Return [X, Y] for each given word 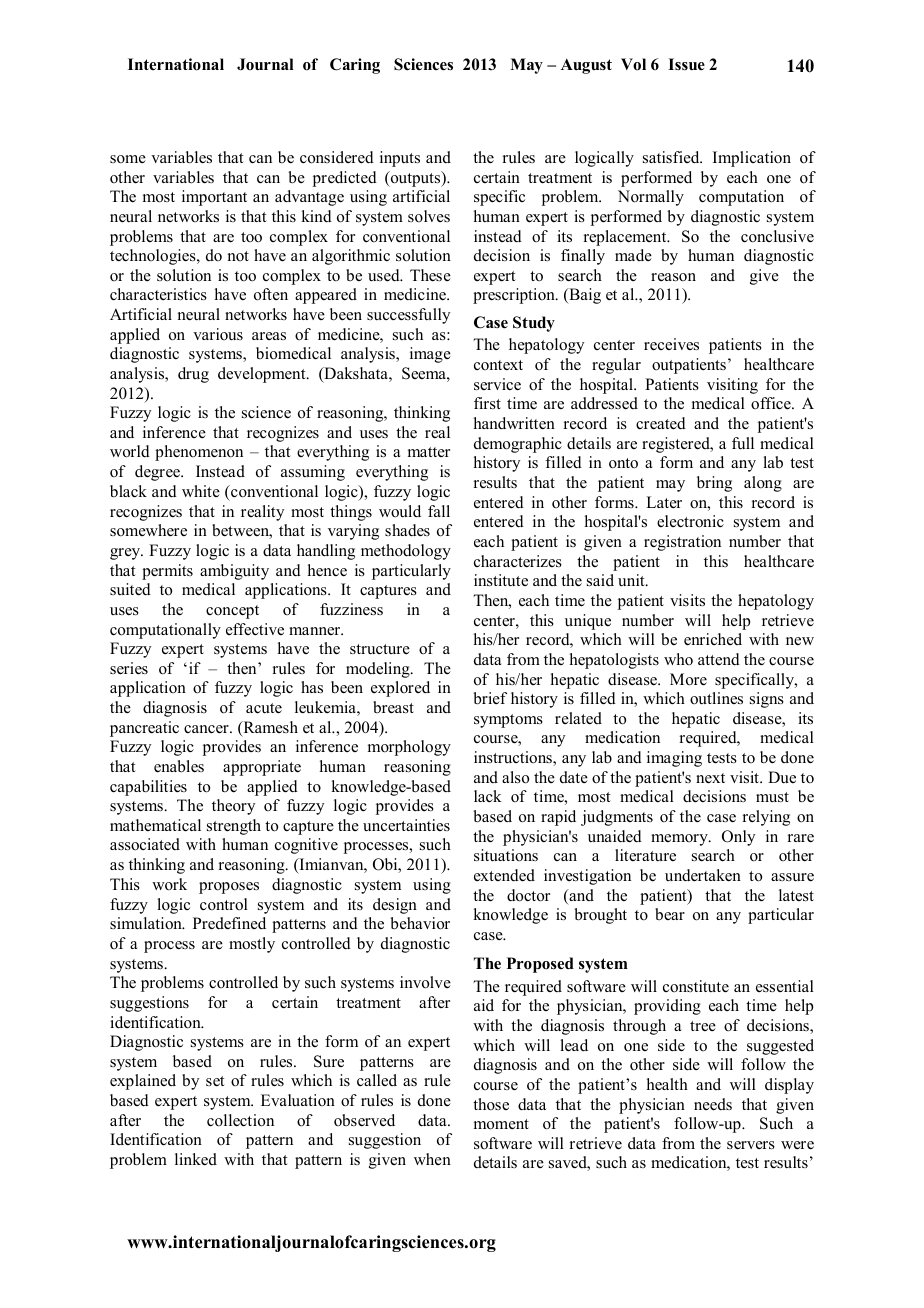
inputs [400, 159]
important [214, 198]
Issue [686, 64]
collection [240, 1120]
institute [501, 580]
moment [501, 1124]
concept [232, 612]
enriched [713, 639]
